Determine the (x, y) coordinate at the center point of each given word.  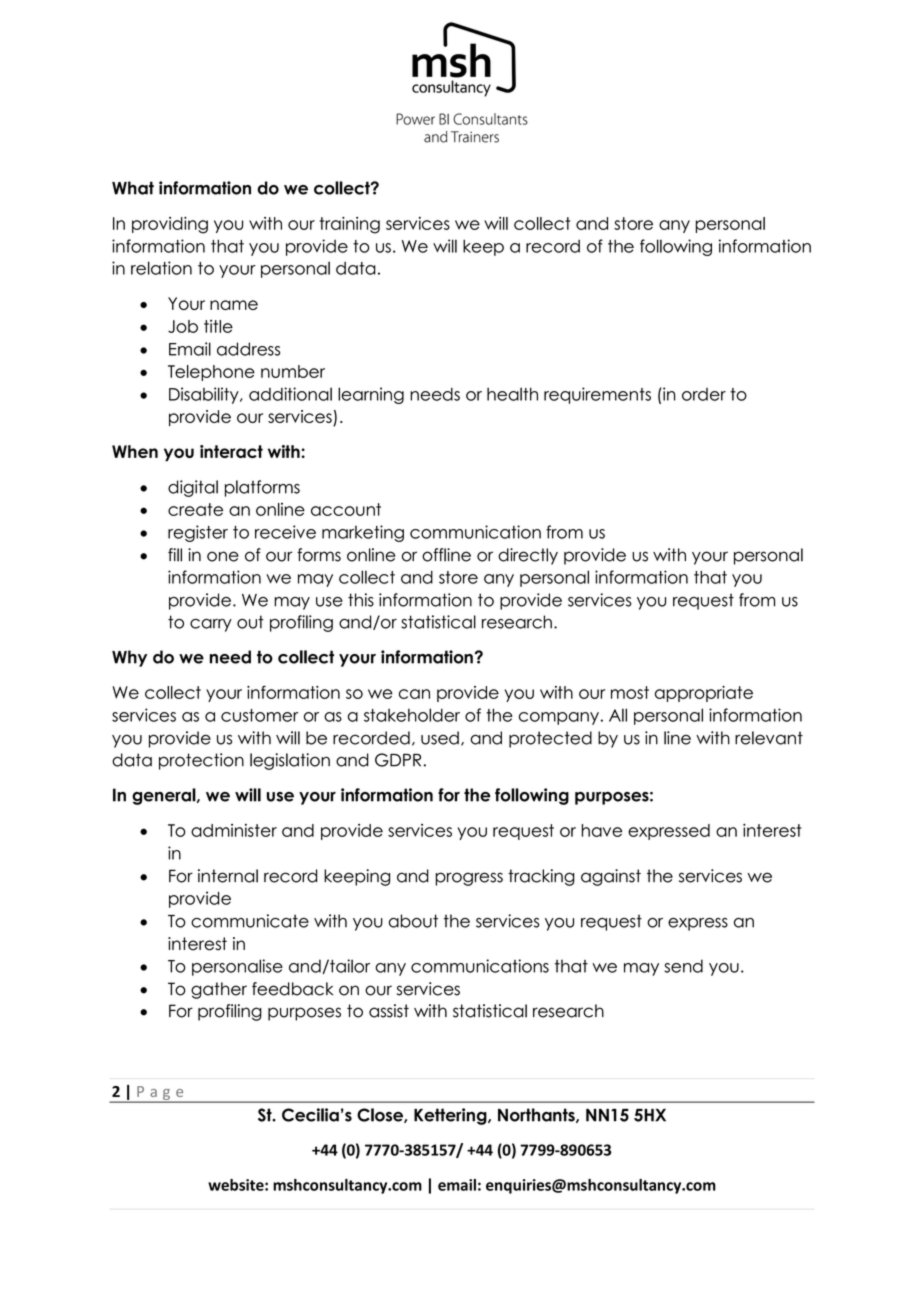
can (414, 694)
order (704, 394)
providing (170, 225)
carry (211, 625)
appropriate (704, 694)
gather (219, 990)
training (349, 225)
